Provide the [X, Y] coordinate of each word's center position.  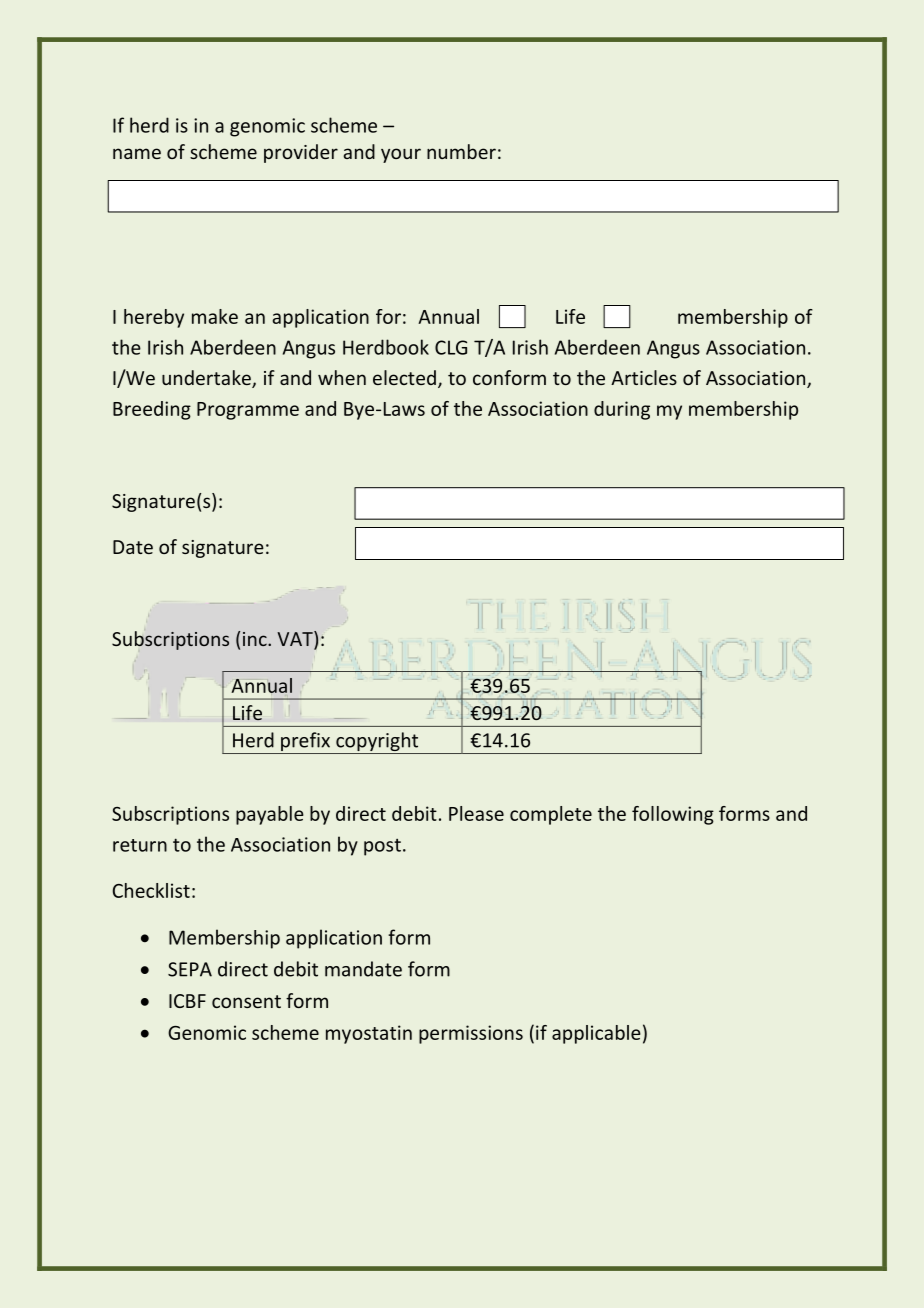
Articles [644, 377]
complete [551, 815]
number [461, 151]
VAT [296, 640]
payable [270, 815]
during [622, 410]
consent [246, 1001]
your [401, 155]
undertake [207, 379]
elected [404, 377]
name [137, 153]
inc [256, 639]
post [382, 847]
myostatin [369, 1034]
